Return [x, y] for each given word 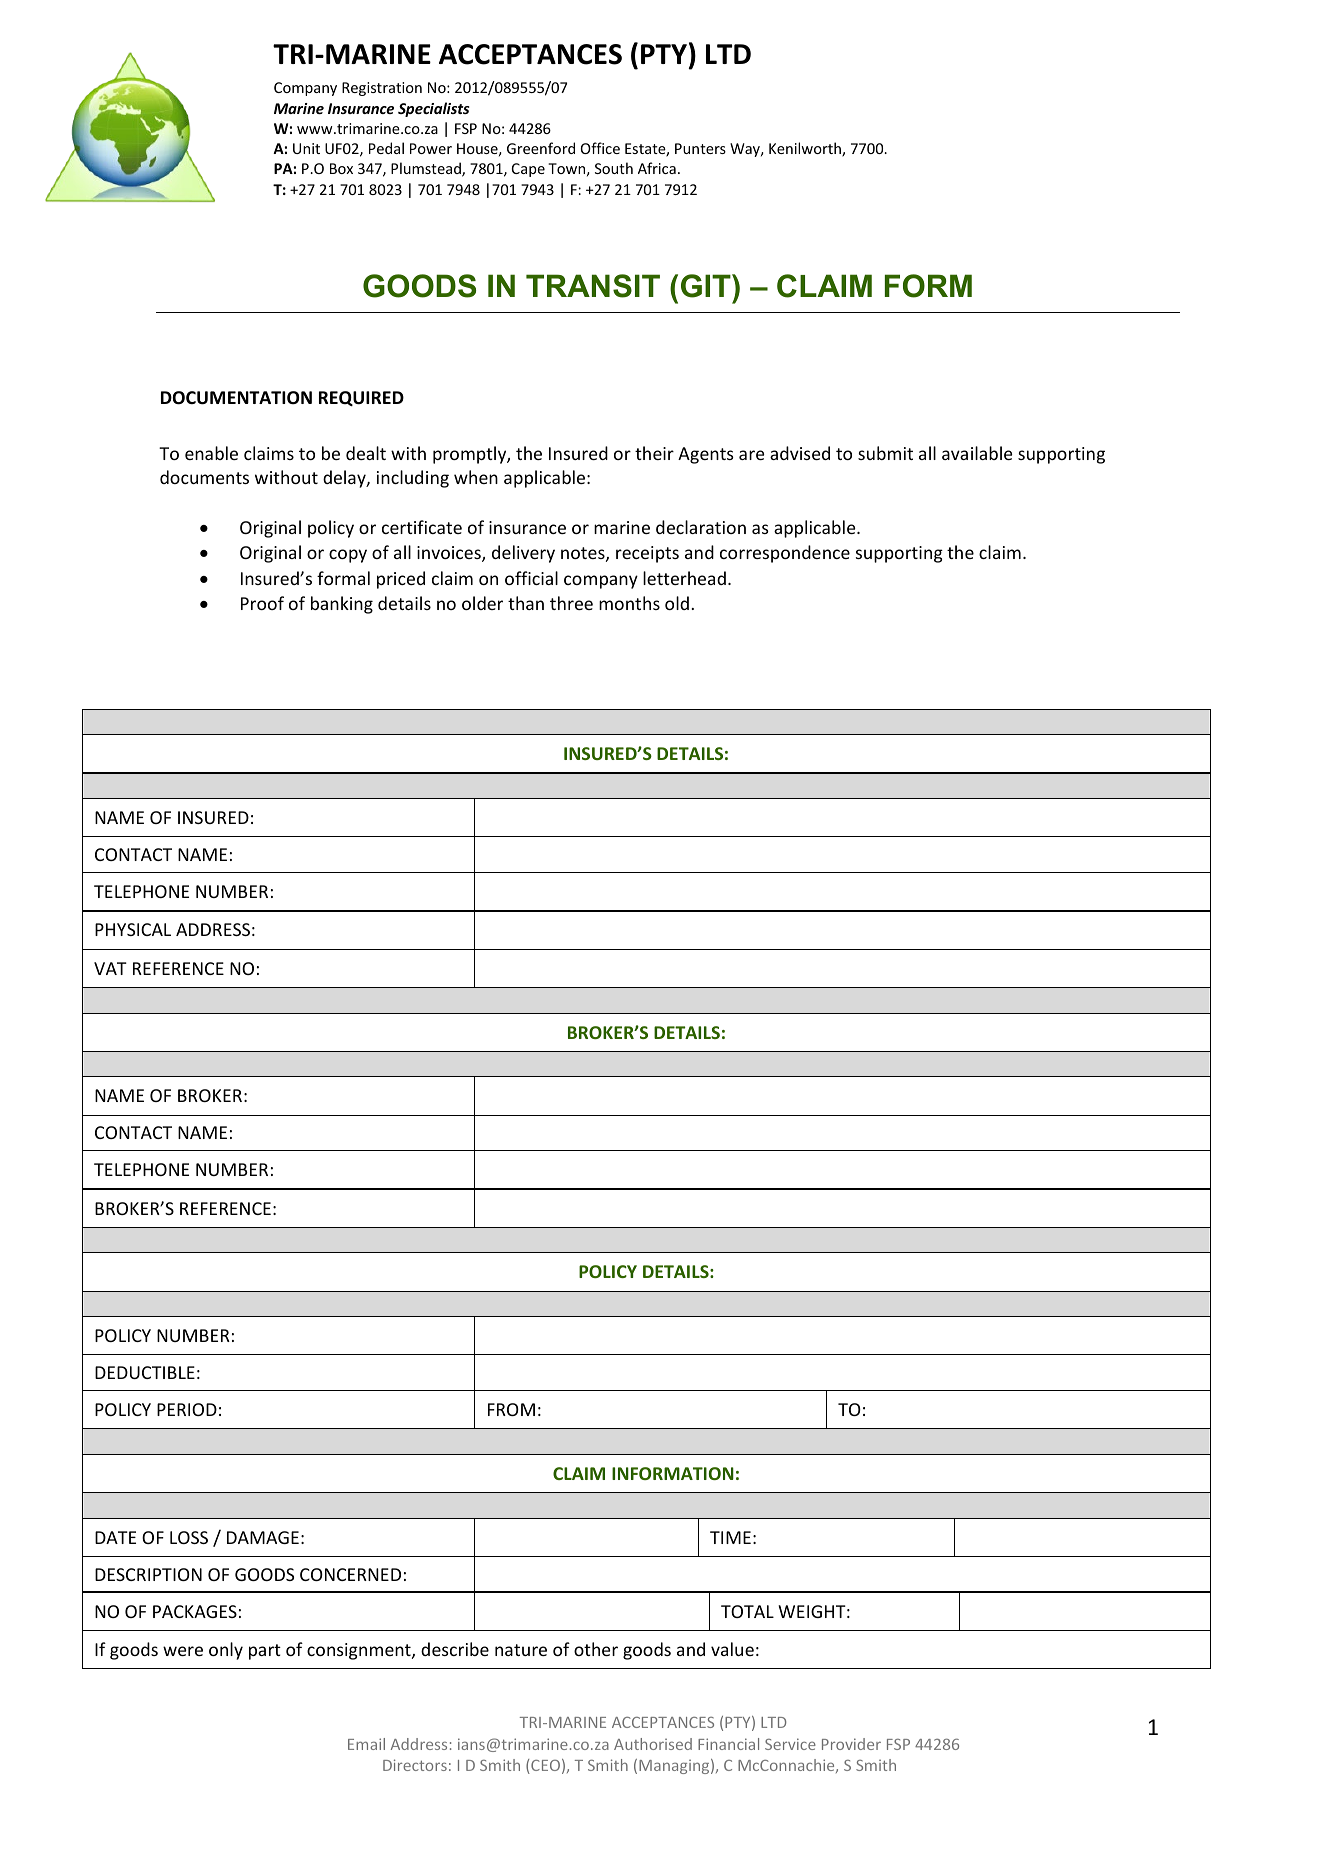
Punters [700, 148]
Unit [306, 148]
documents [204, 477]
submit [885, 453]
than [526, 603]
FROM [511, 1409]
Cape [528, 170]
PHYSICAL [133, 929]
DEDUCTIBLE [145, 1372]
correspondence [785, 554]
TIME [730, 1537]
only [226, 1651]
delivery [523, 554]
